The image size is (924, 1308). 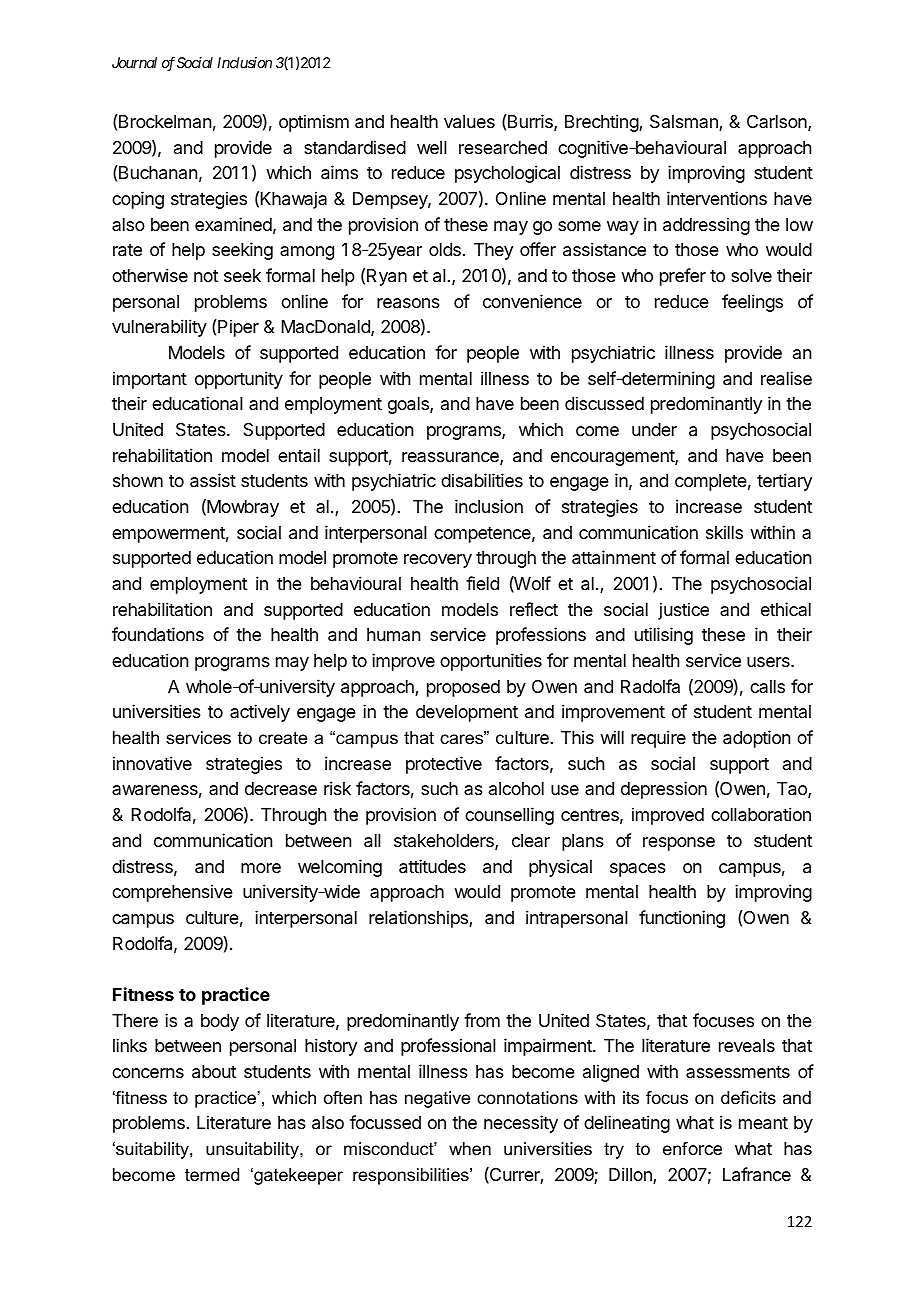 I want to click on under, so click(x=654, y=429).
